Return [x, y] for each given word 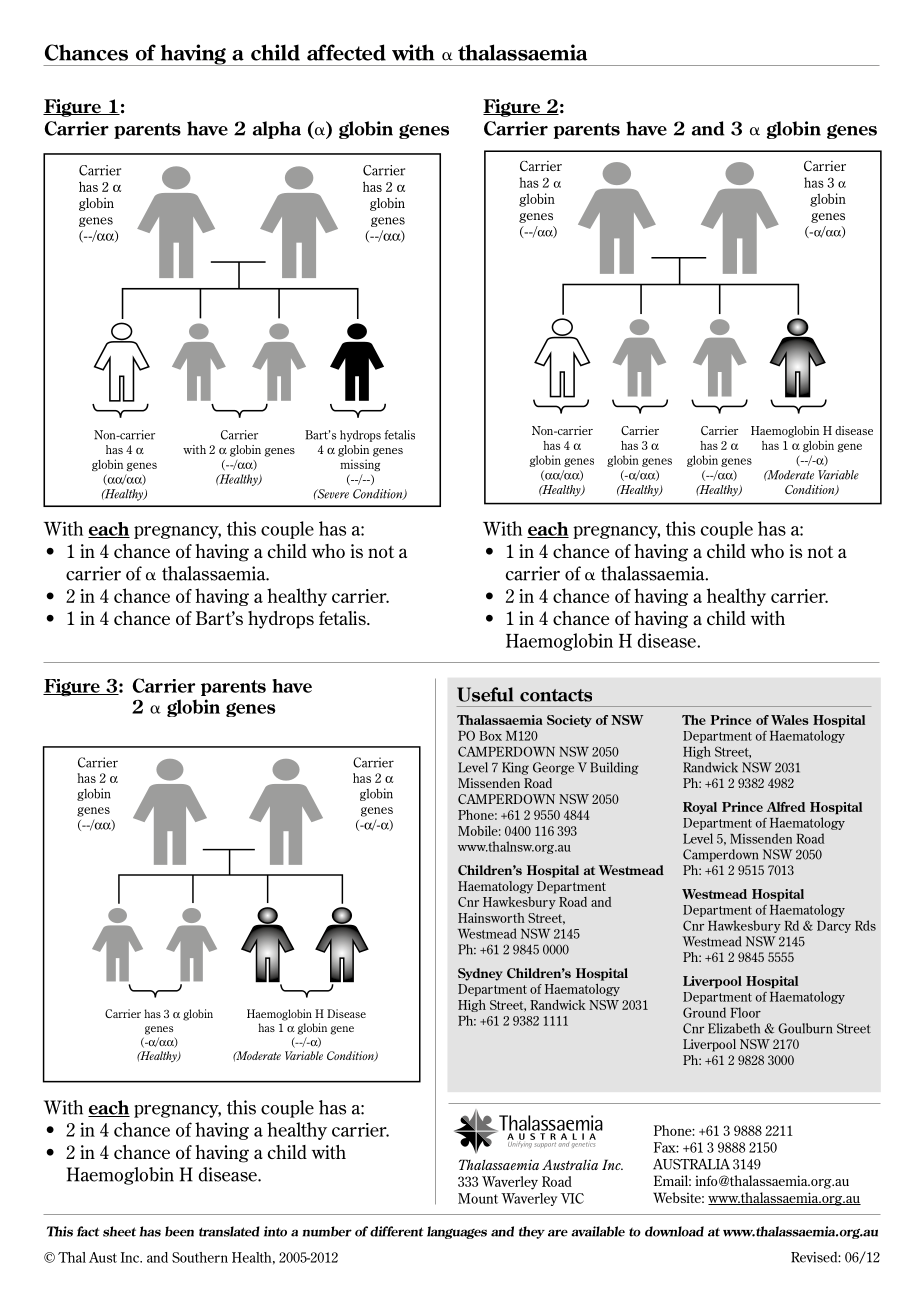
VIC [572, 1198]
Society [569, 721]
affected [346, 52]
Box [490, 736]
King [515, 768]
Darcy [834, 927]
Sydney [480, 974]
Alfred [785, 807]
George [553, 768]
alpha [277, 130]
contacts [556, 695]
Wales [790, 720]
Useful [485, 694]
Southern [200, 1257]
